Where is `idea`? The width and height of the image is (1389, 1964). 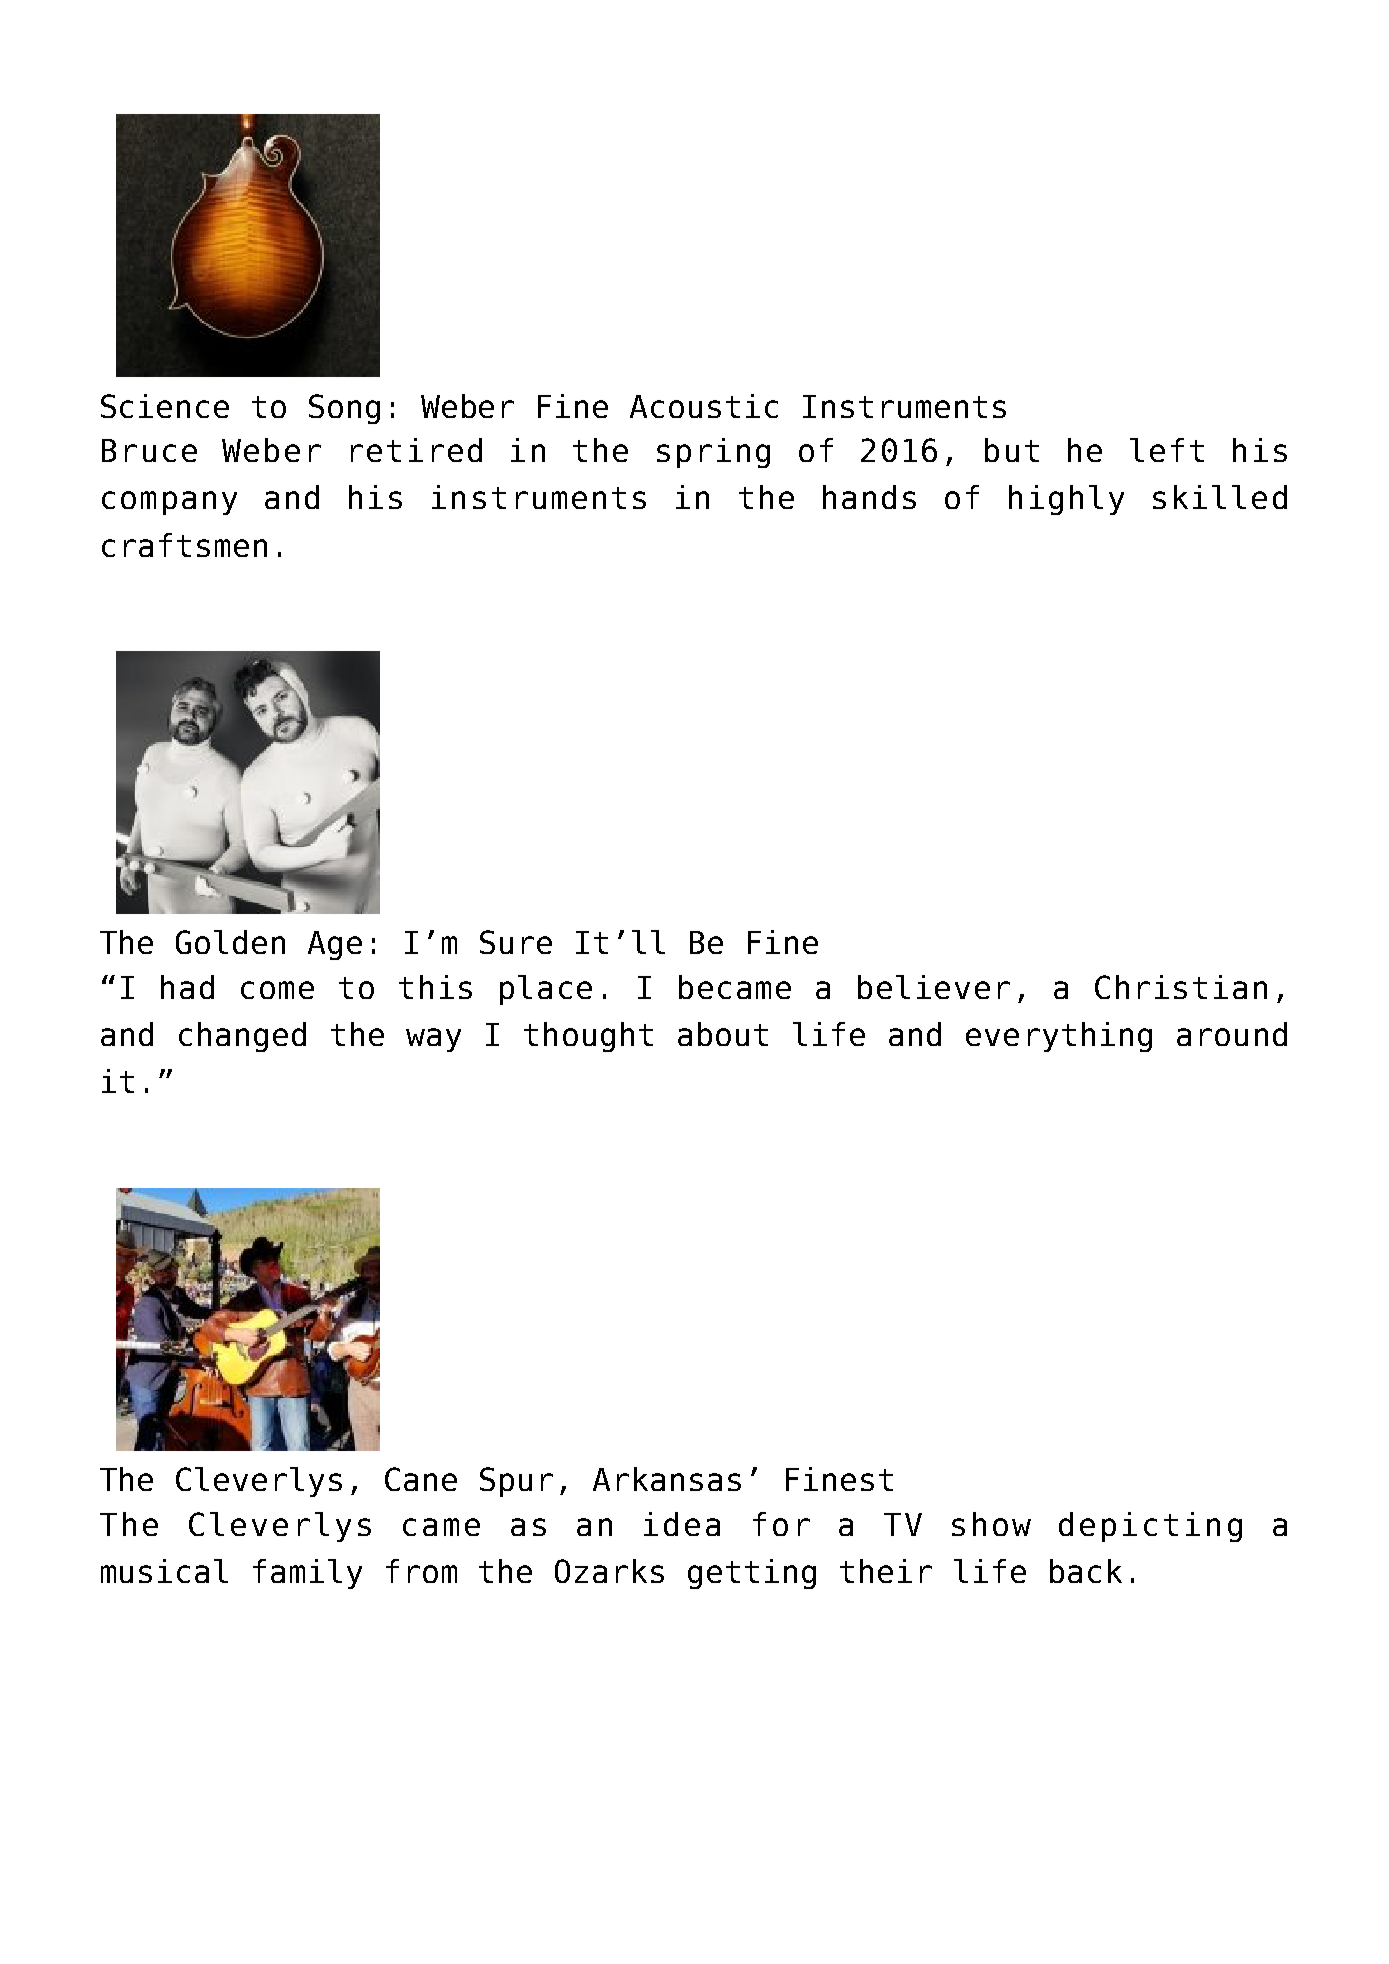
idea is located at coordinates (682, 1524).
